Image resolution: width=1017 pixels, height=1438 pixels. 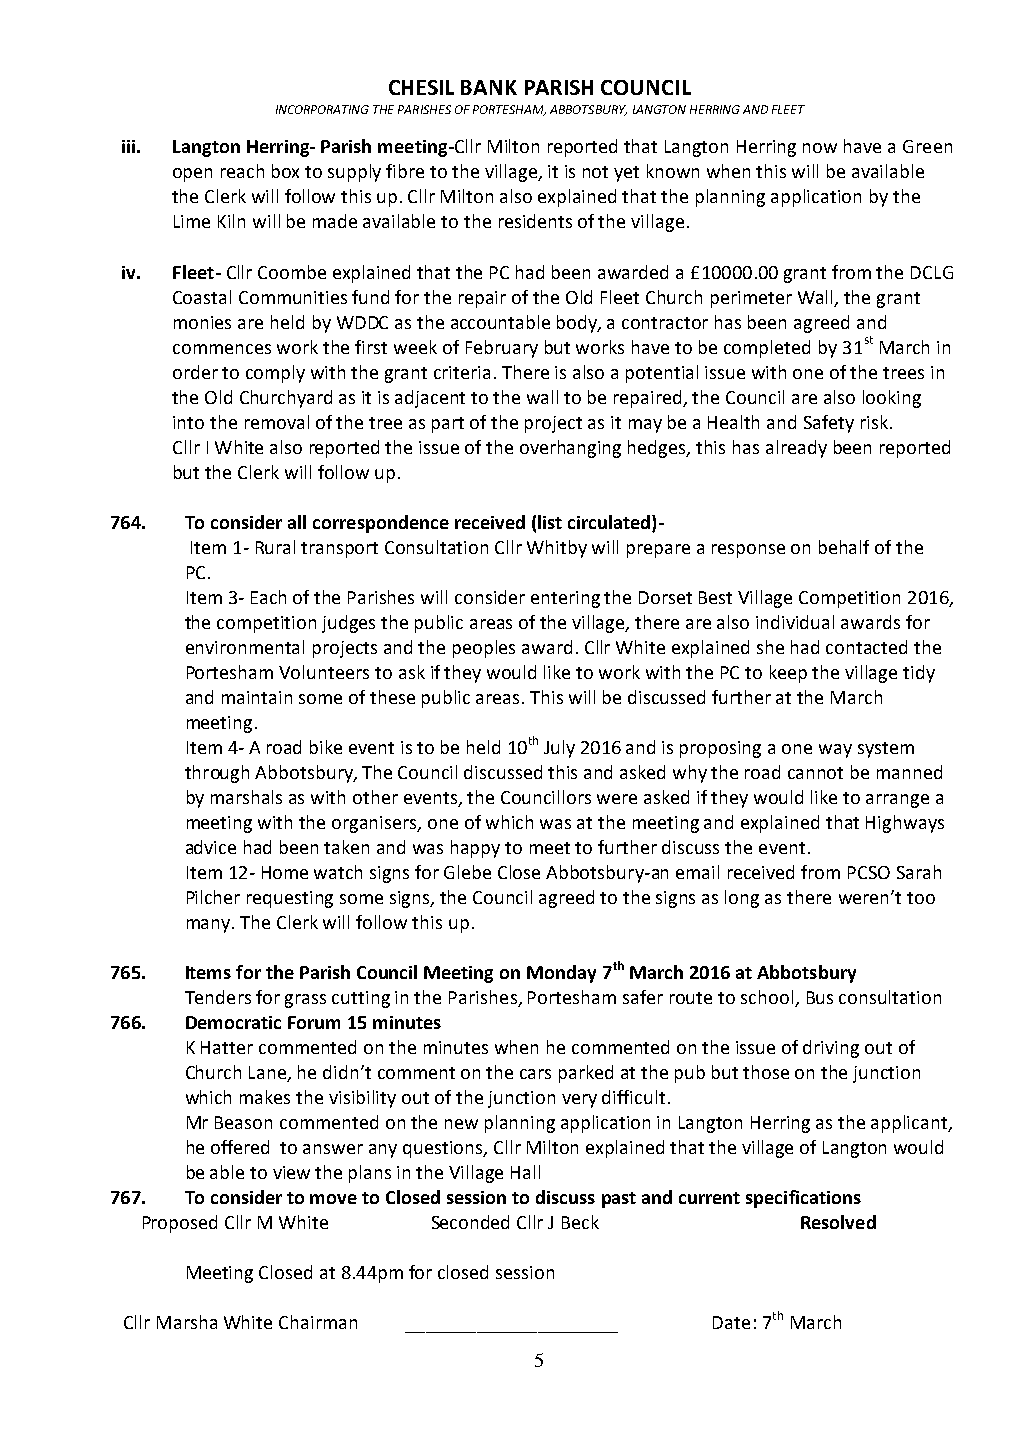 I want to click on grass, so click(x=305, y=1001).
